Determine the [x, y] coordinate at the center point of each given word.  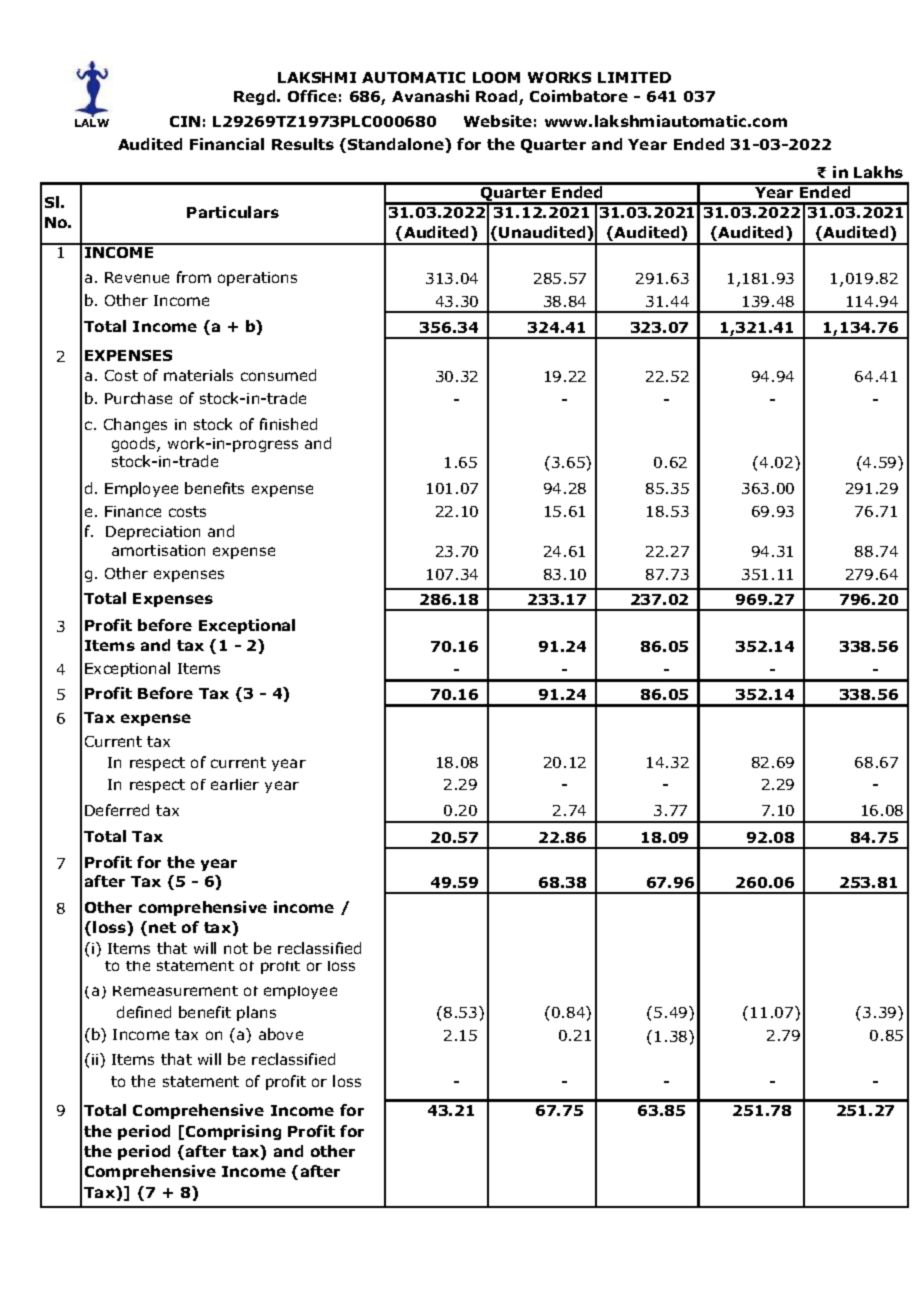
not [236, 948]
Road [498, 97]
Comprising [233, 1132]
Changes [135, 425]
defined [144, 1012]
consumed [278, 375]
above [281, 1034]
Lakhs [878, 172]
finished [288, 424]
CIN [185, 121]
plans [256, 1013]
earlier [235, 784]
